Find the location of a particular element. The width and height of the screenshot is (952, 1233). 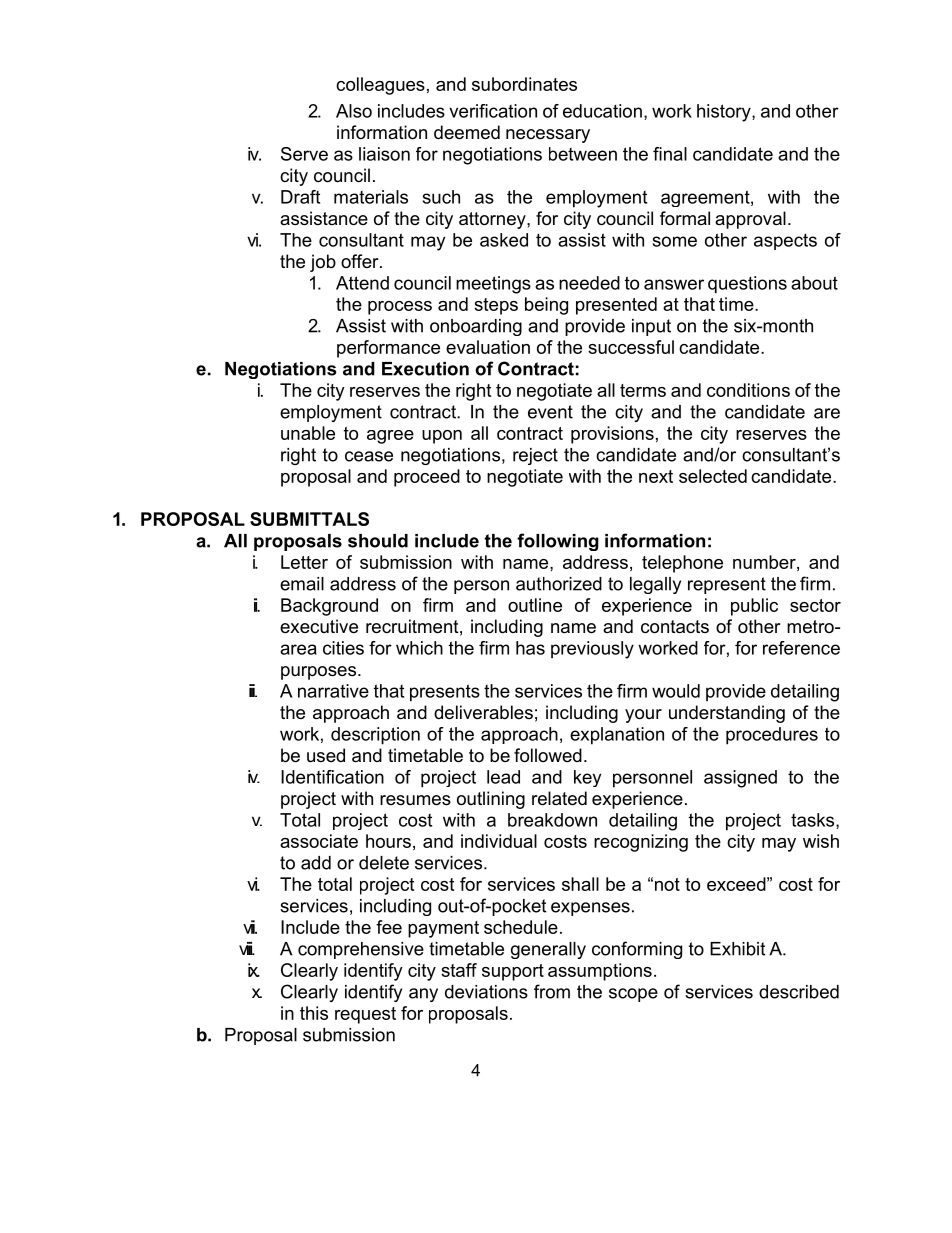

history is located at coordinates (725, 113).
